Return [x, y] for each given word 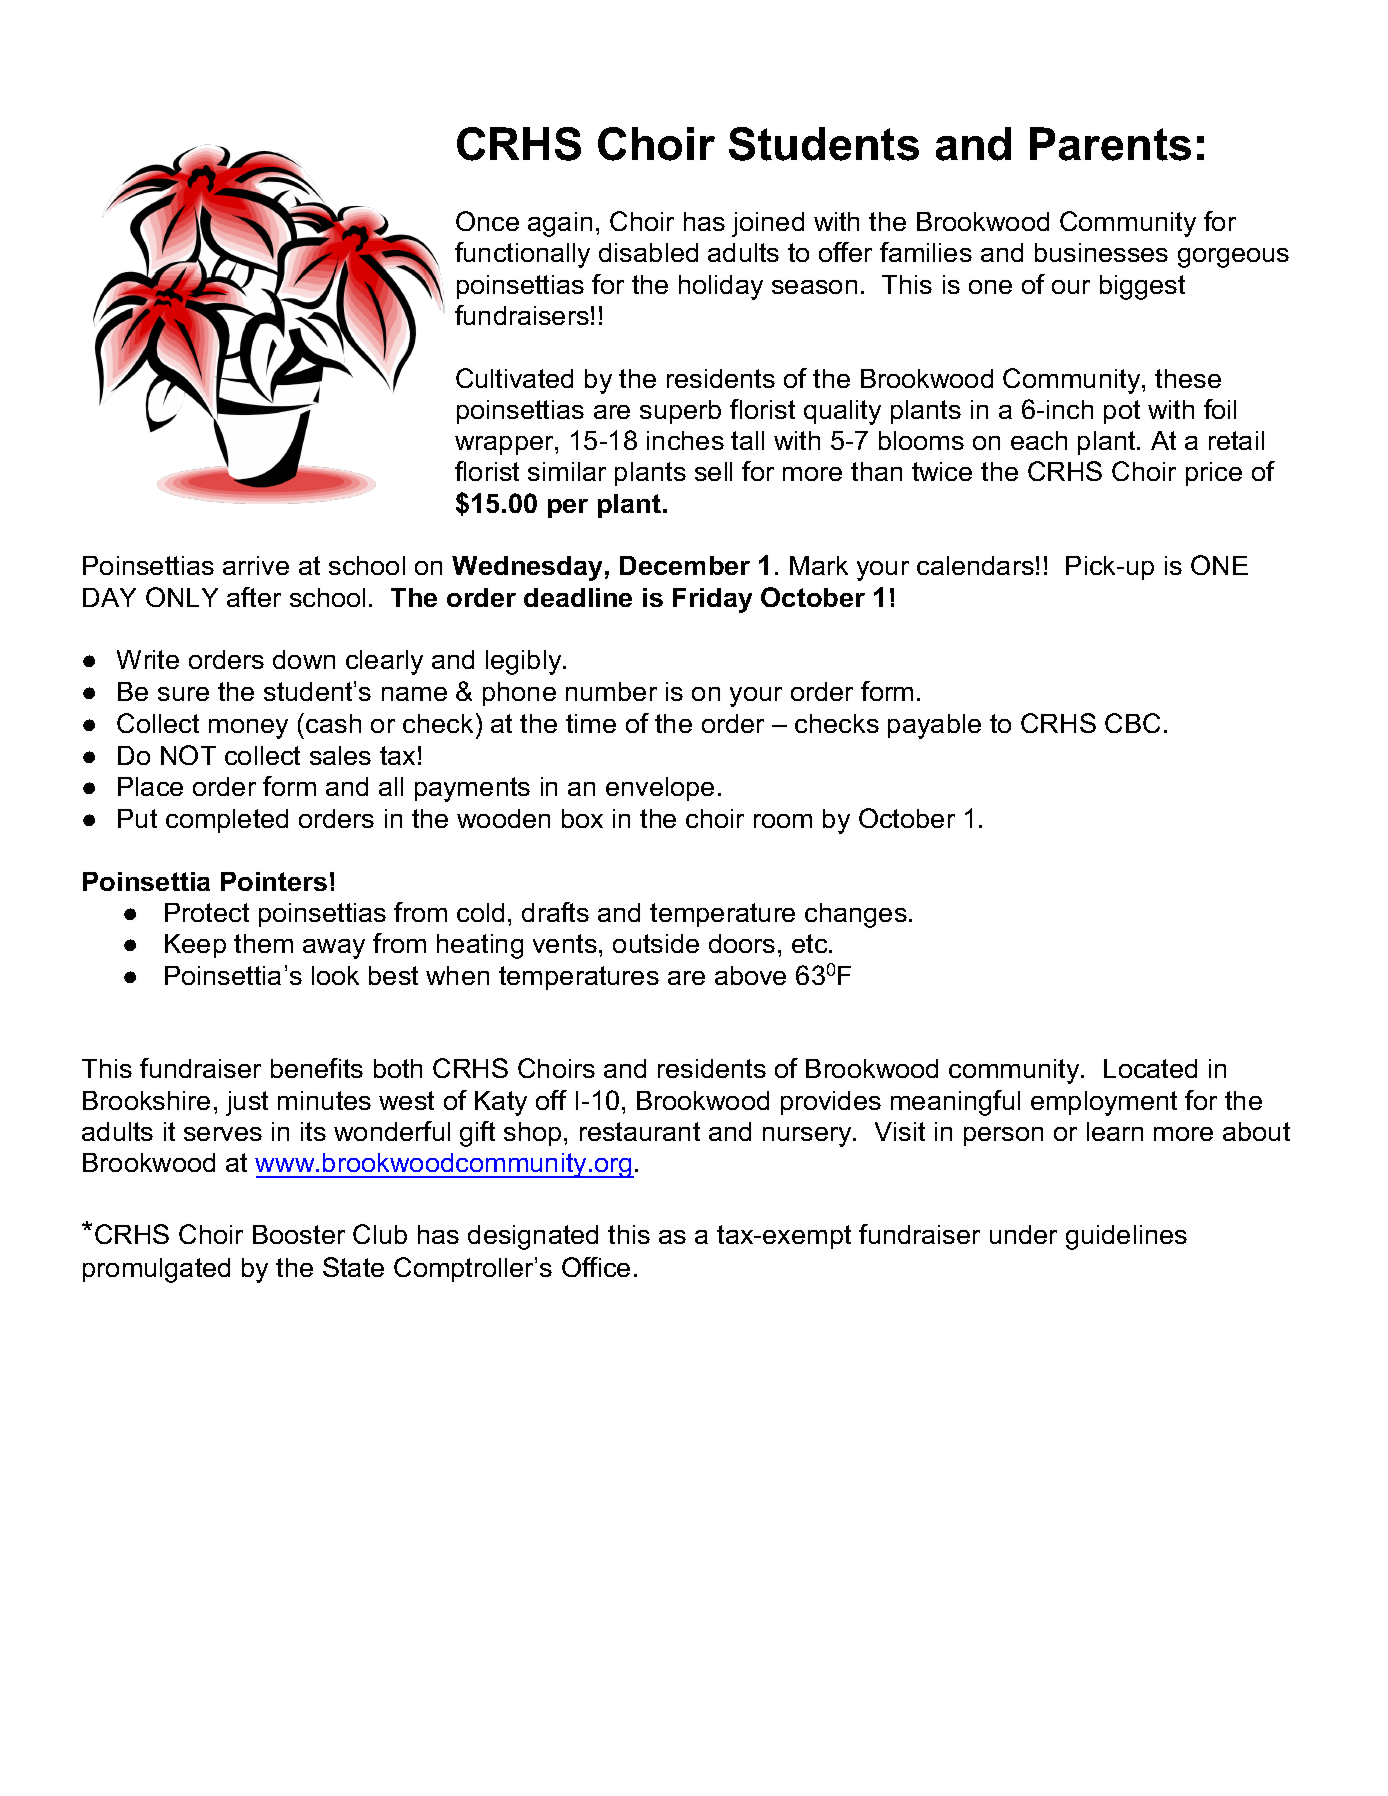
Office [596, 1267]
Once [487, 221]
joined [768, 224]
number [611, 691]
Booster [299, 1234]
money [248, 729]
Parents [1110, 144]
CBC [1132, 723]
